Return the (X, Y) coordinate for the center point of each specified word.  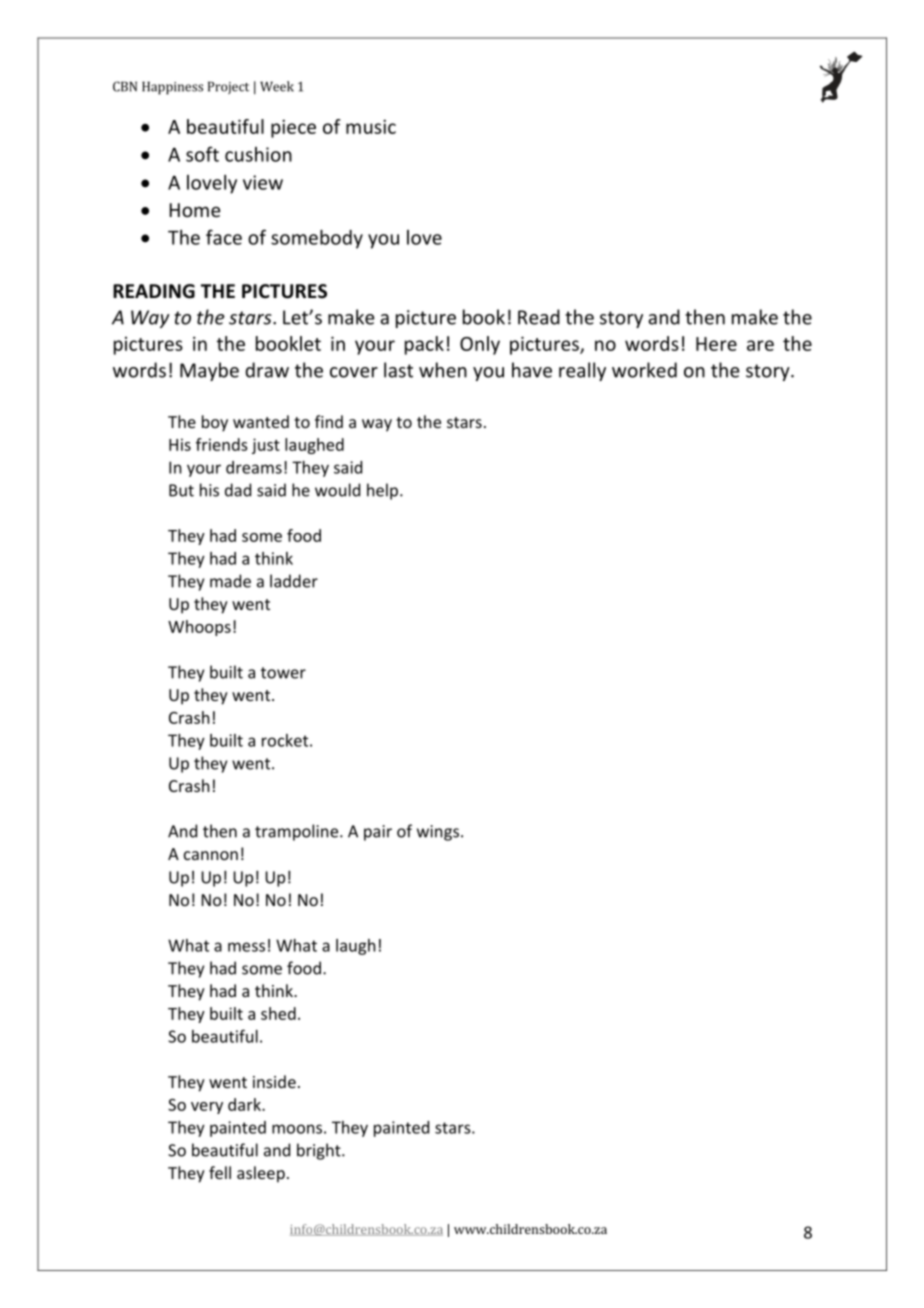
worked (644, 370)
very (207, 1108)
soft (202, 154)
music (371, 126)
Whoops (199, 628)
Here (716, 344)
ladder (294, 581)
